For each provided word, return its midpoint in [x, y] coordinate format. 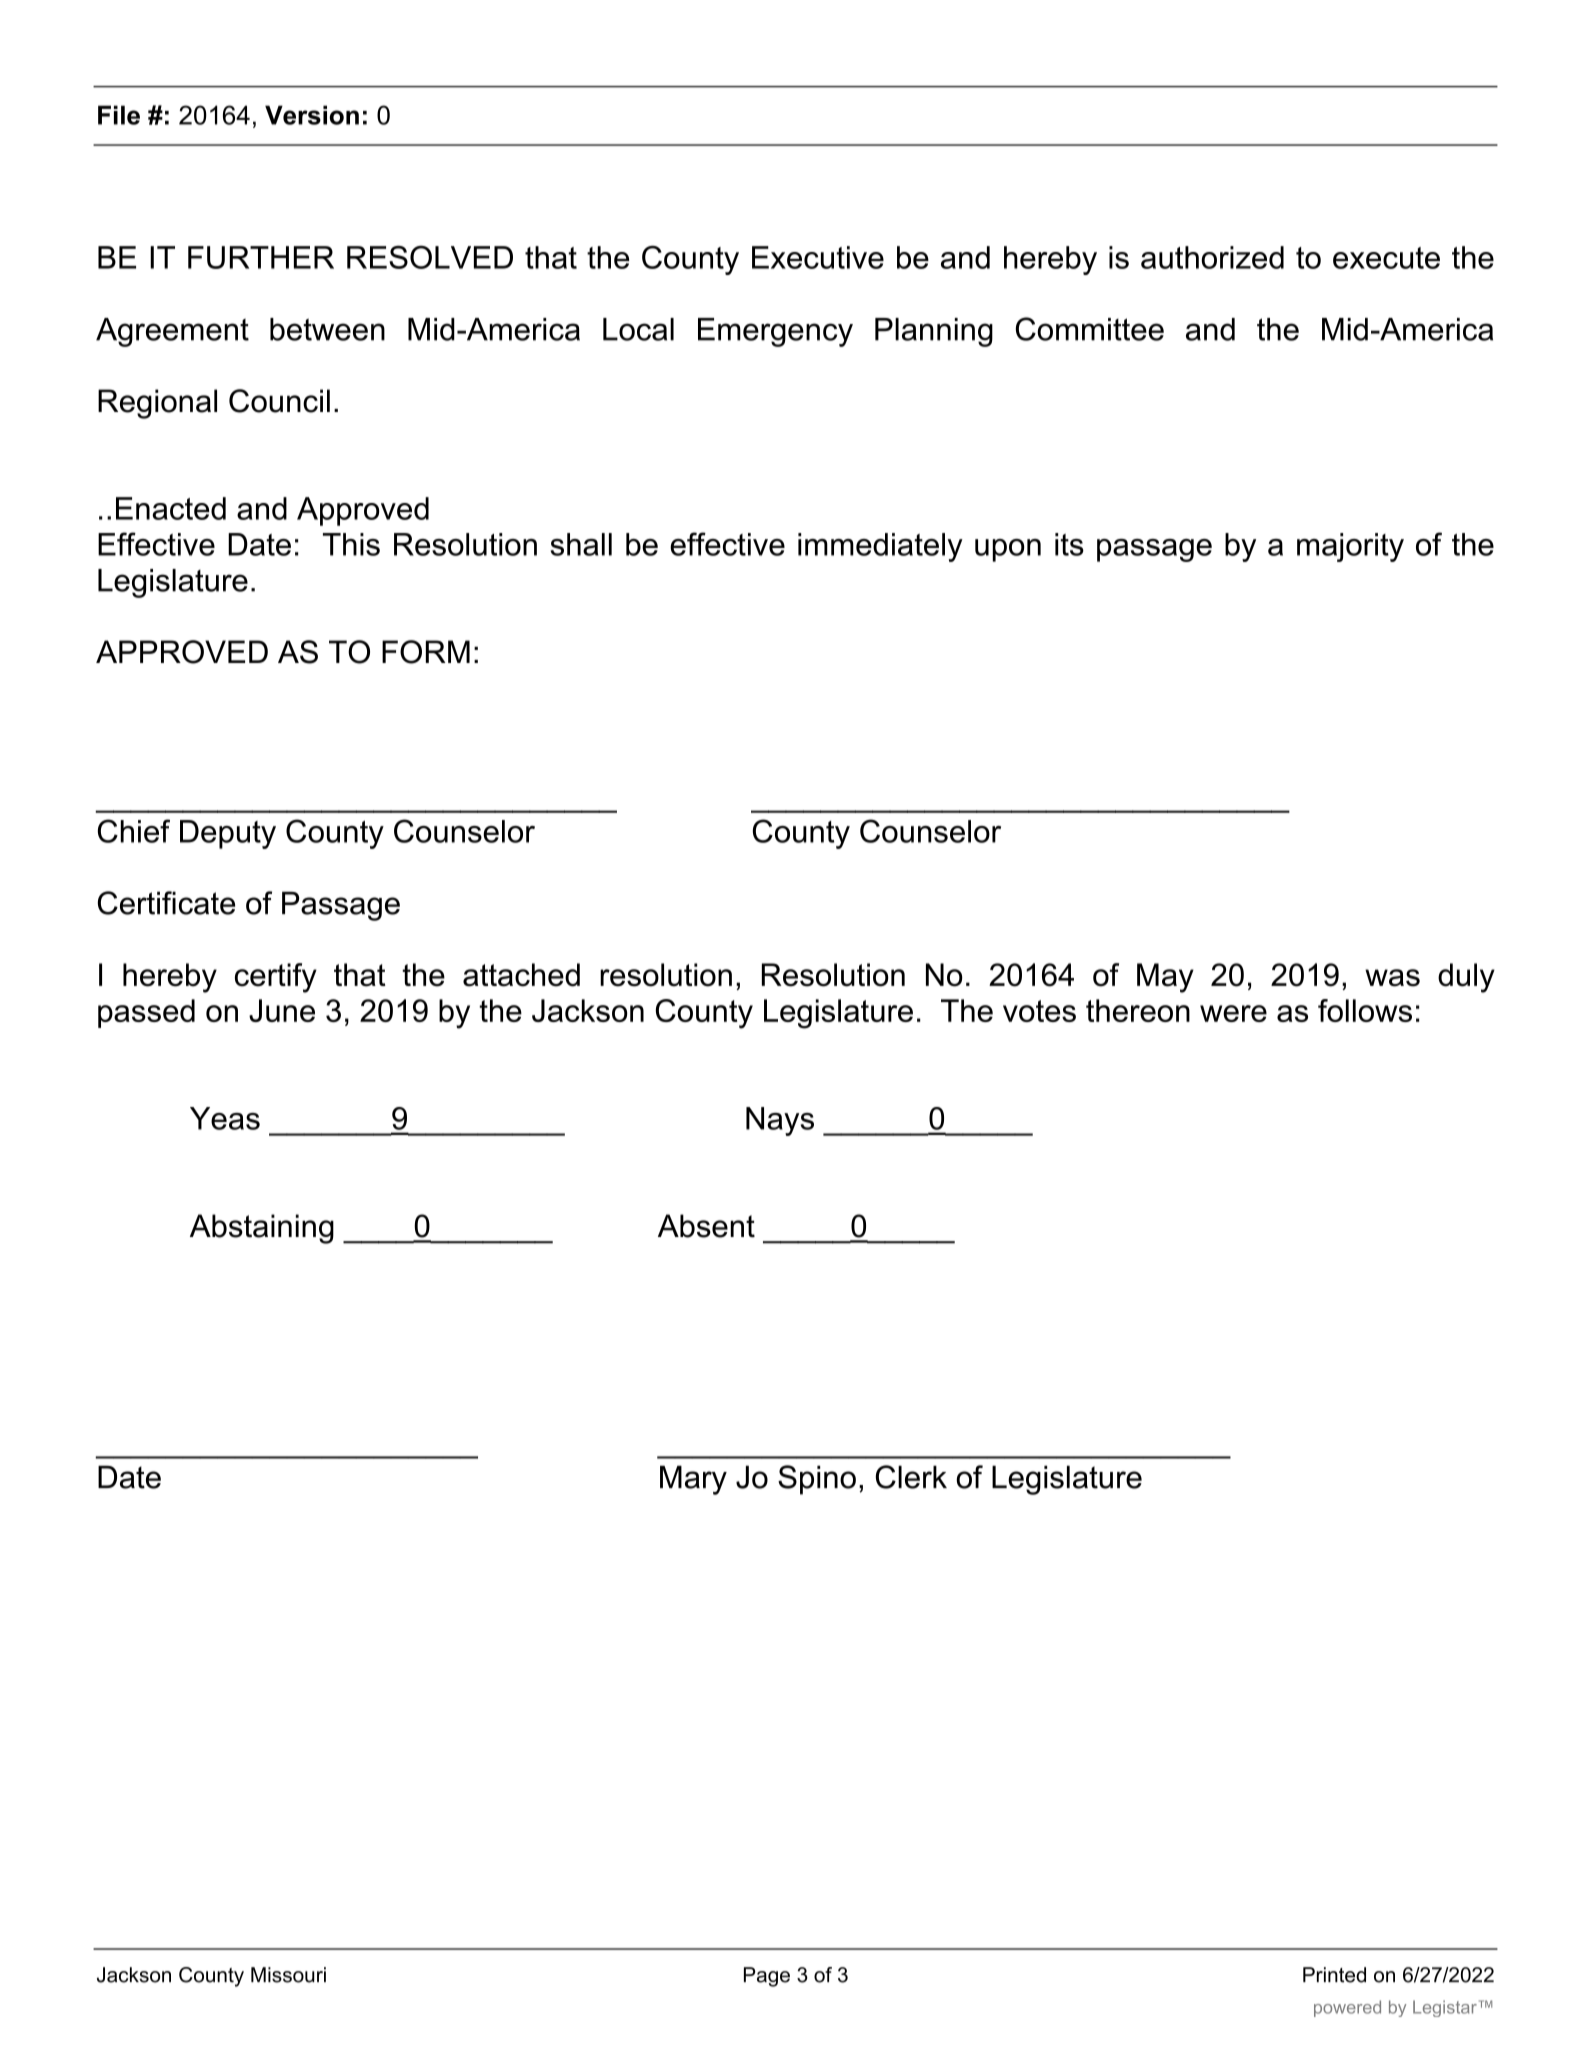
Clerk [911, 1477]
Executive [818, 257]
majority [1350, 547]
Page [767, 1977]
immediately [880, 547]
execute [1386, 258]
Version [312, 115]
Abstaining [262, 1229]
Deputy [228, 834]
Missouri [288, 1975]
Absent [706, 1226]
